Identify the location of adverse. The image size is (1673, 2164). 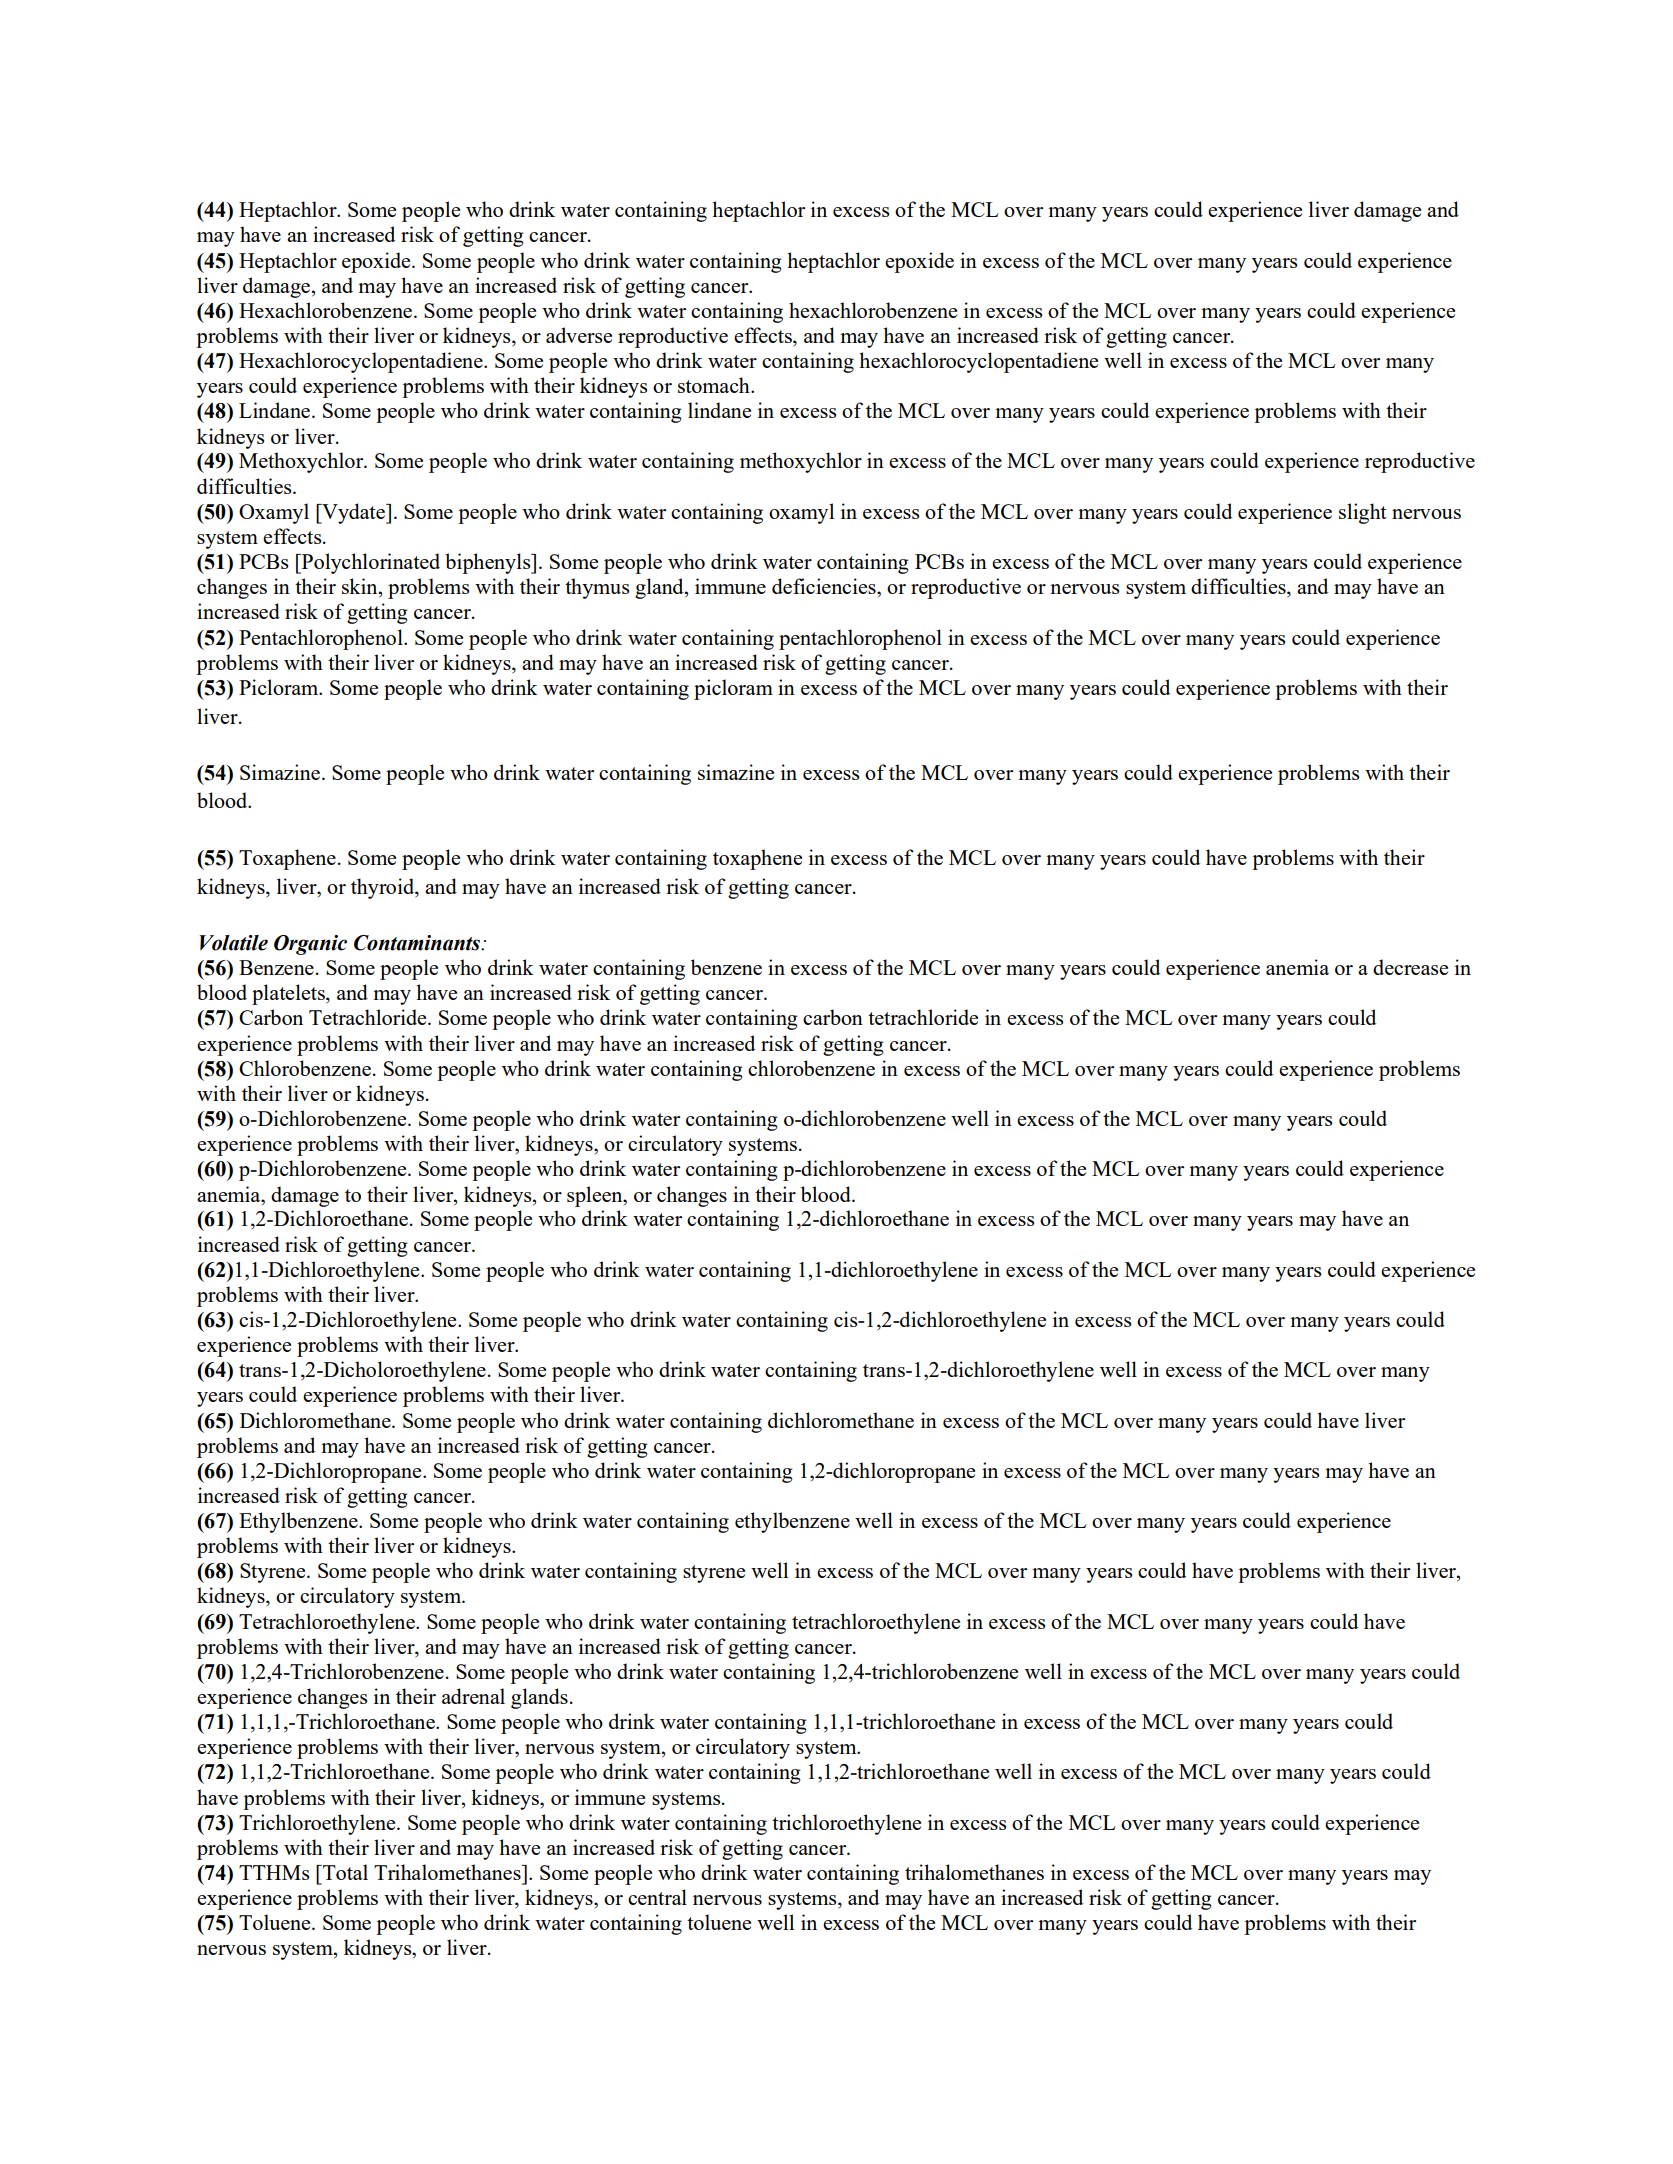
(579, 335).
